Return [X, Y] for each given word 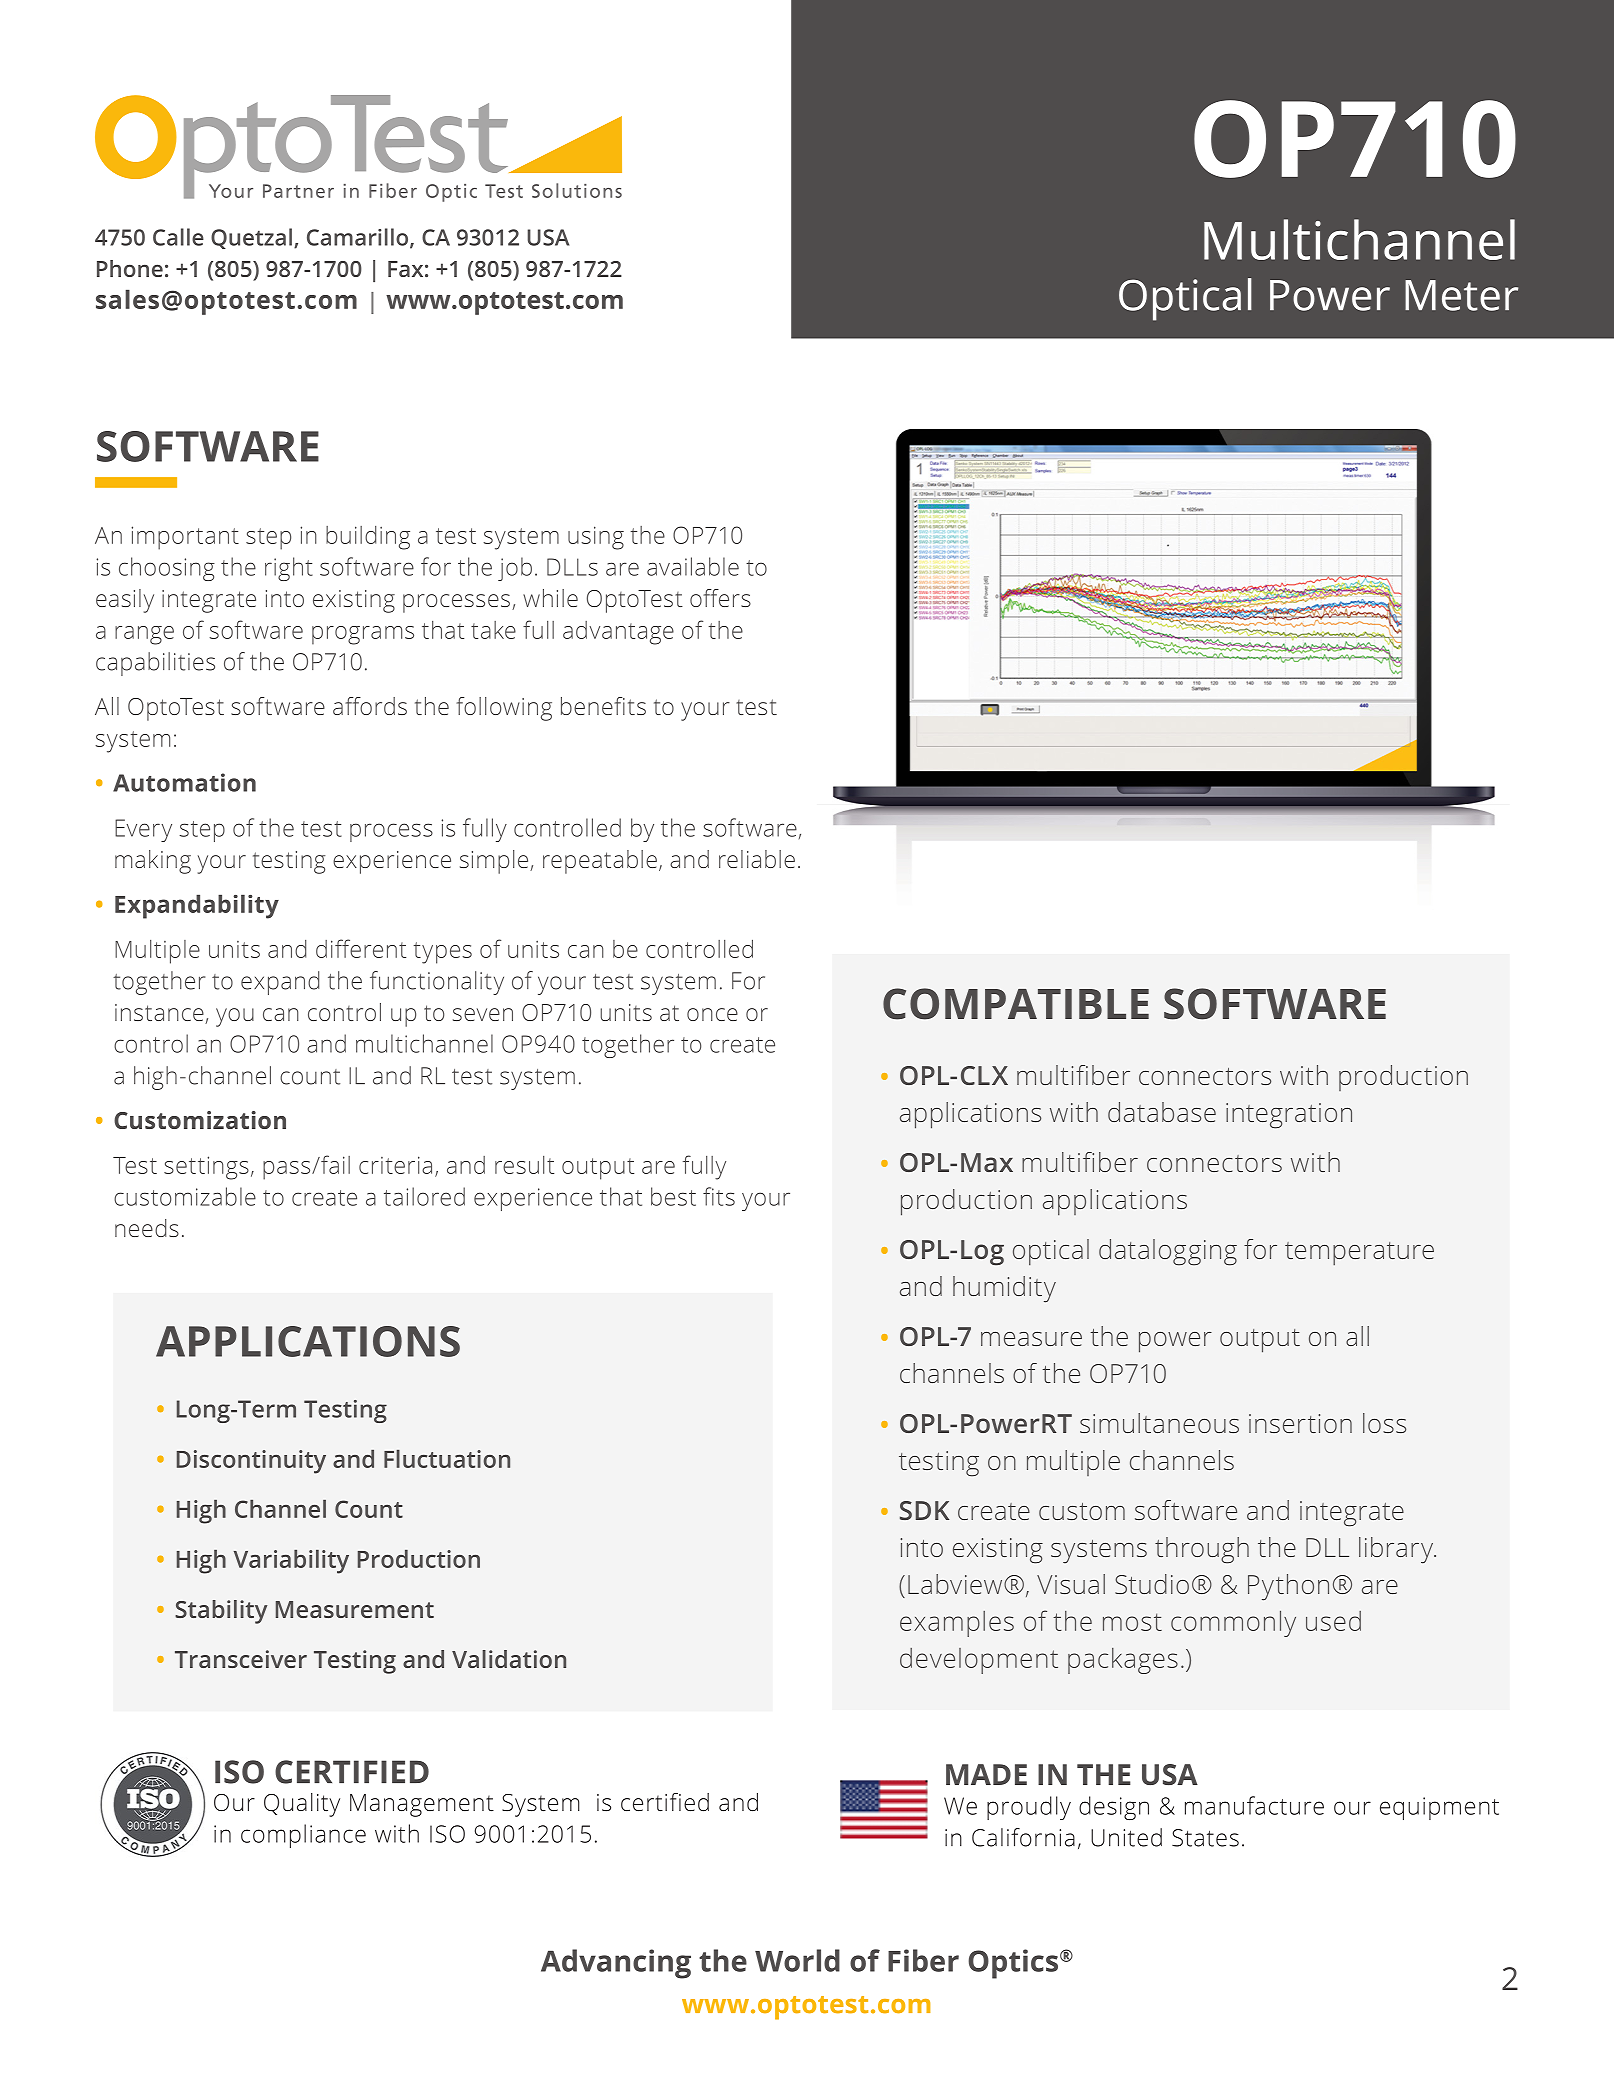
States [1205, 1838]
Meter [1461, 295]
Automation [184, 782]
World [797, 1960]
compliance [303, 1836]
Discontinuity [251, 1462]
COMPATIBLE [1016, 1004]
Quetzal [251, 238]
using [596, 538]
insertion [1300, 1423]
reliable [757, 859]
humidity [1004, 1289]
